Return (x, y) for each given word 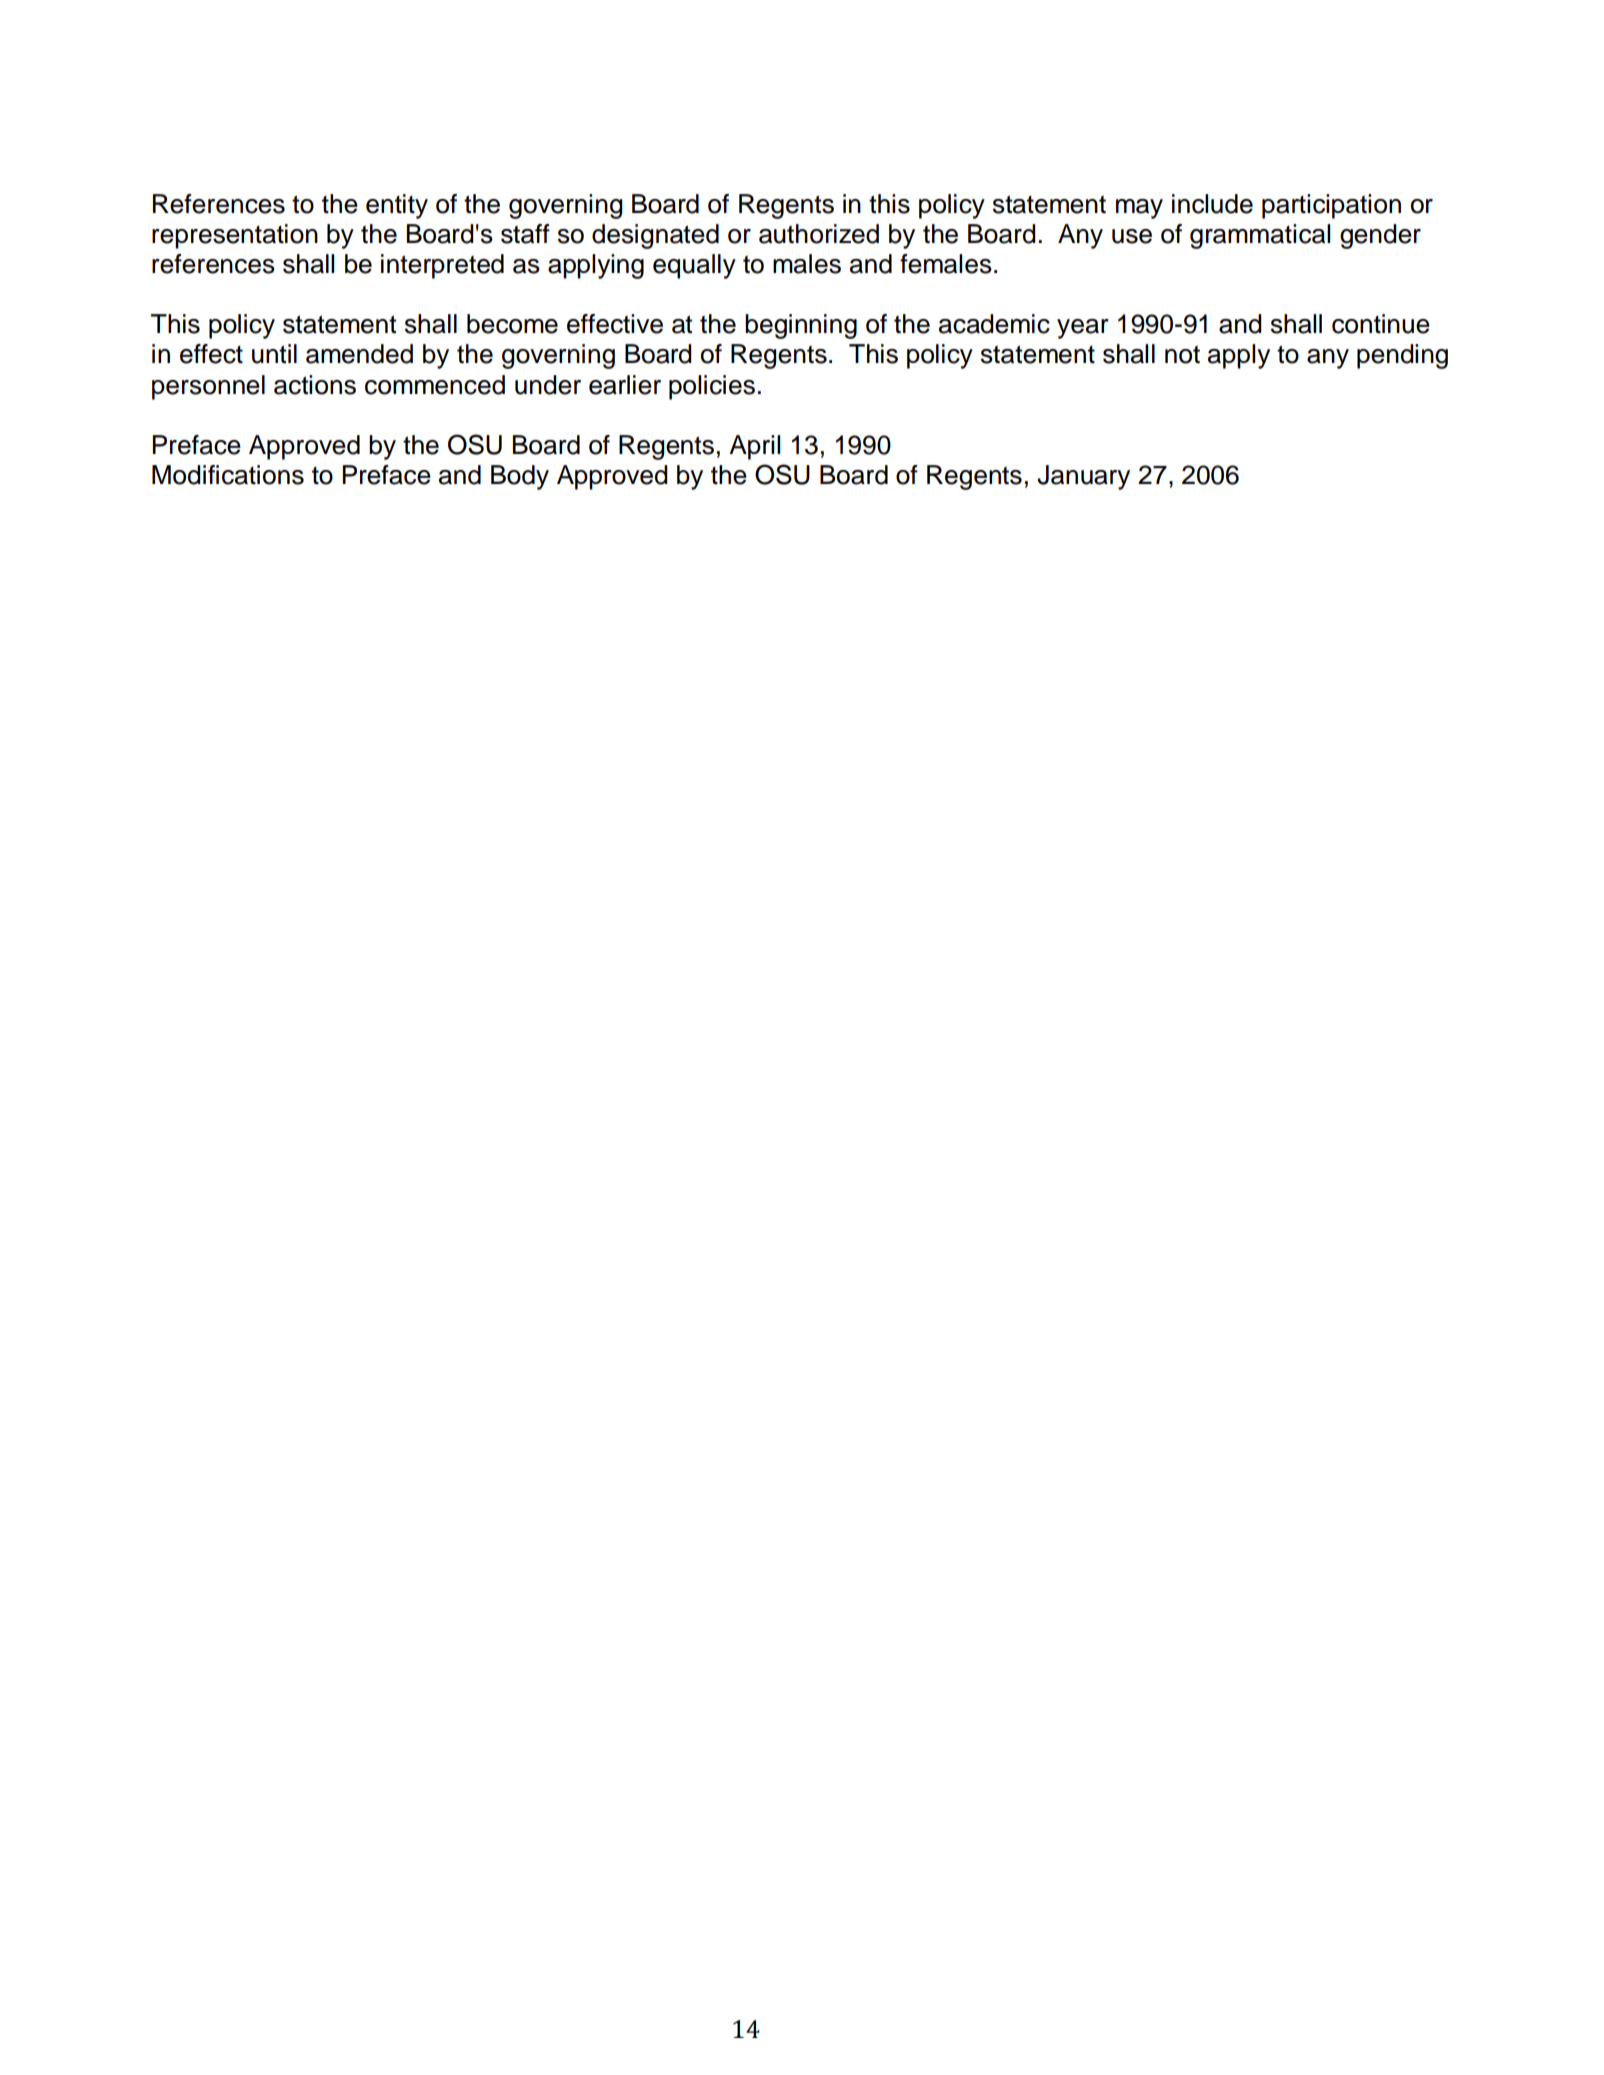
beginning (801, 326)
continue (1381, 324)
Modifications (228, 475)
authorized (819, 234)
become (512, 324)
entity (397, 206)
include (1212, 204)
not (1182, 355)
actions (315, 385)
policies (712, 387)
